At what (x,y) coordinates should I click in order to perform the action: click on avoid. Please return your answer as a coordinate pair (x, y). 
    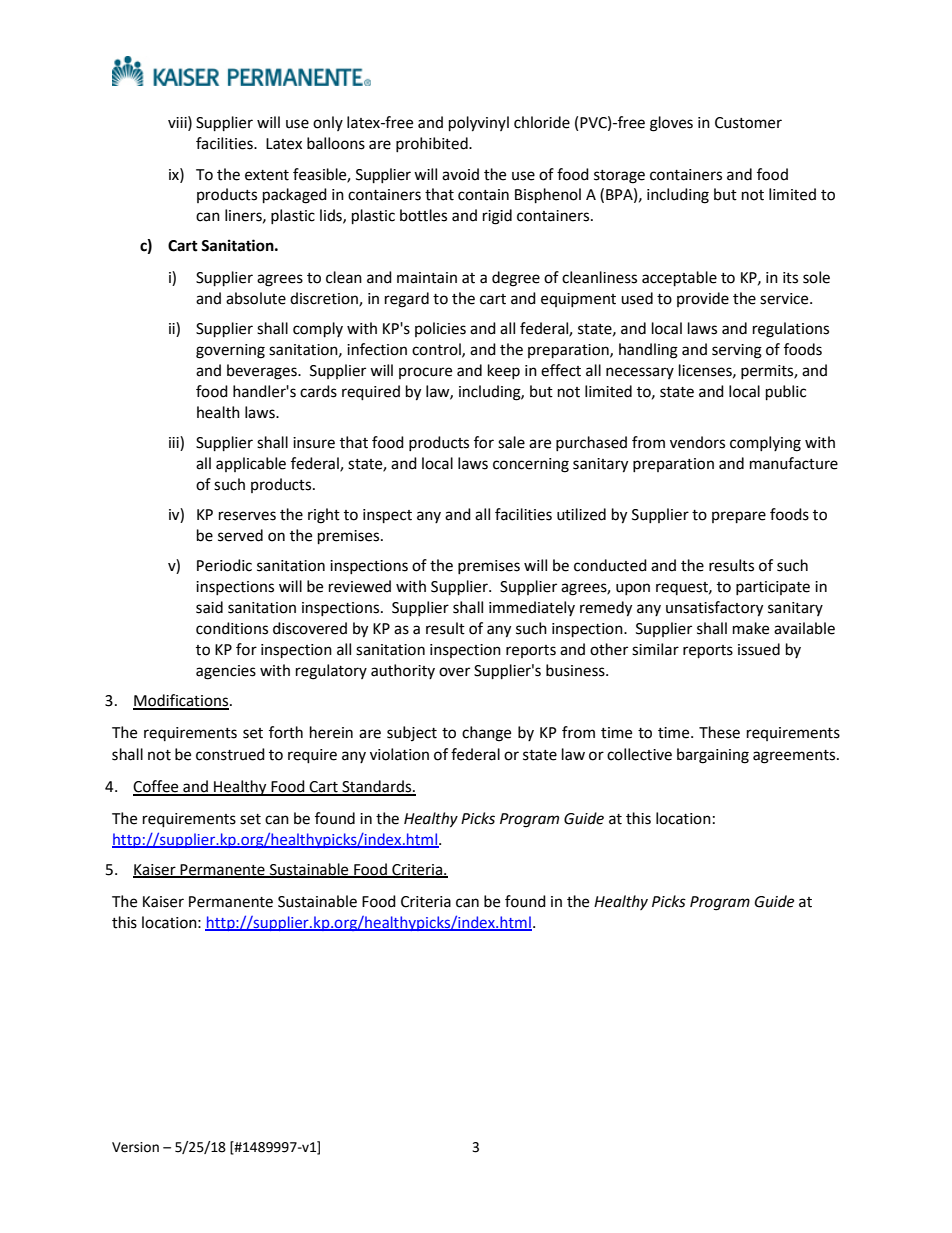
    Looking at the image, I should click on (460, 174).
